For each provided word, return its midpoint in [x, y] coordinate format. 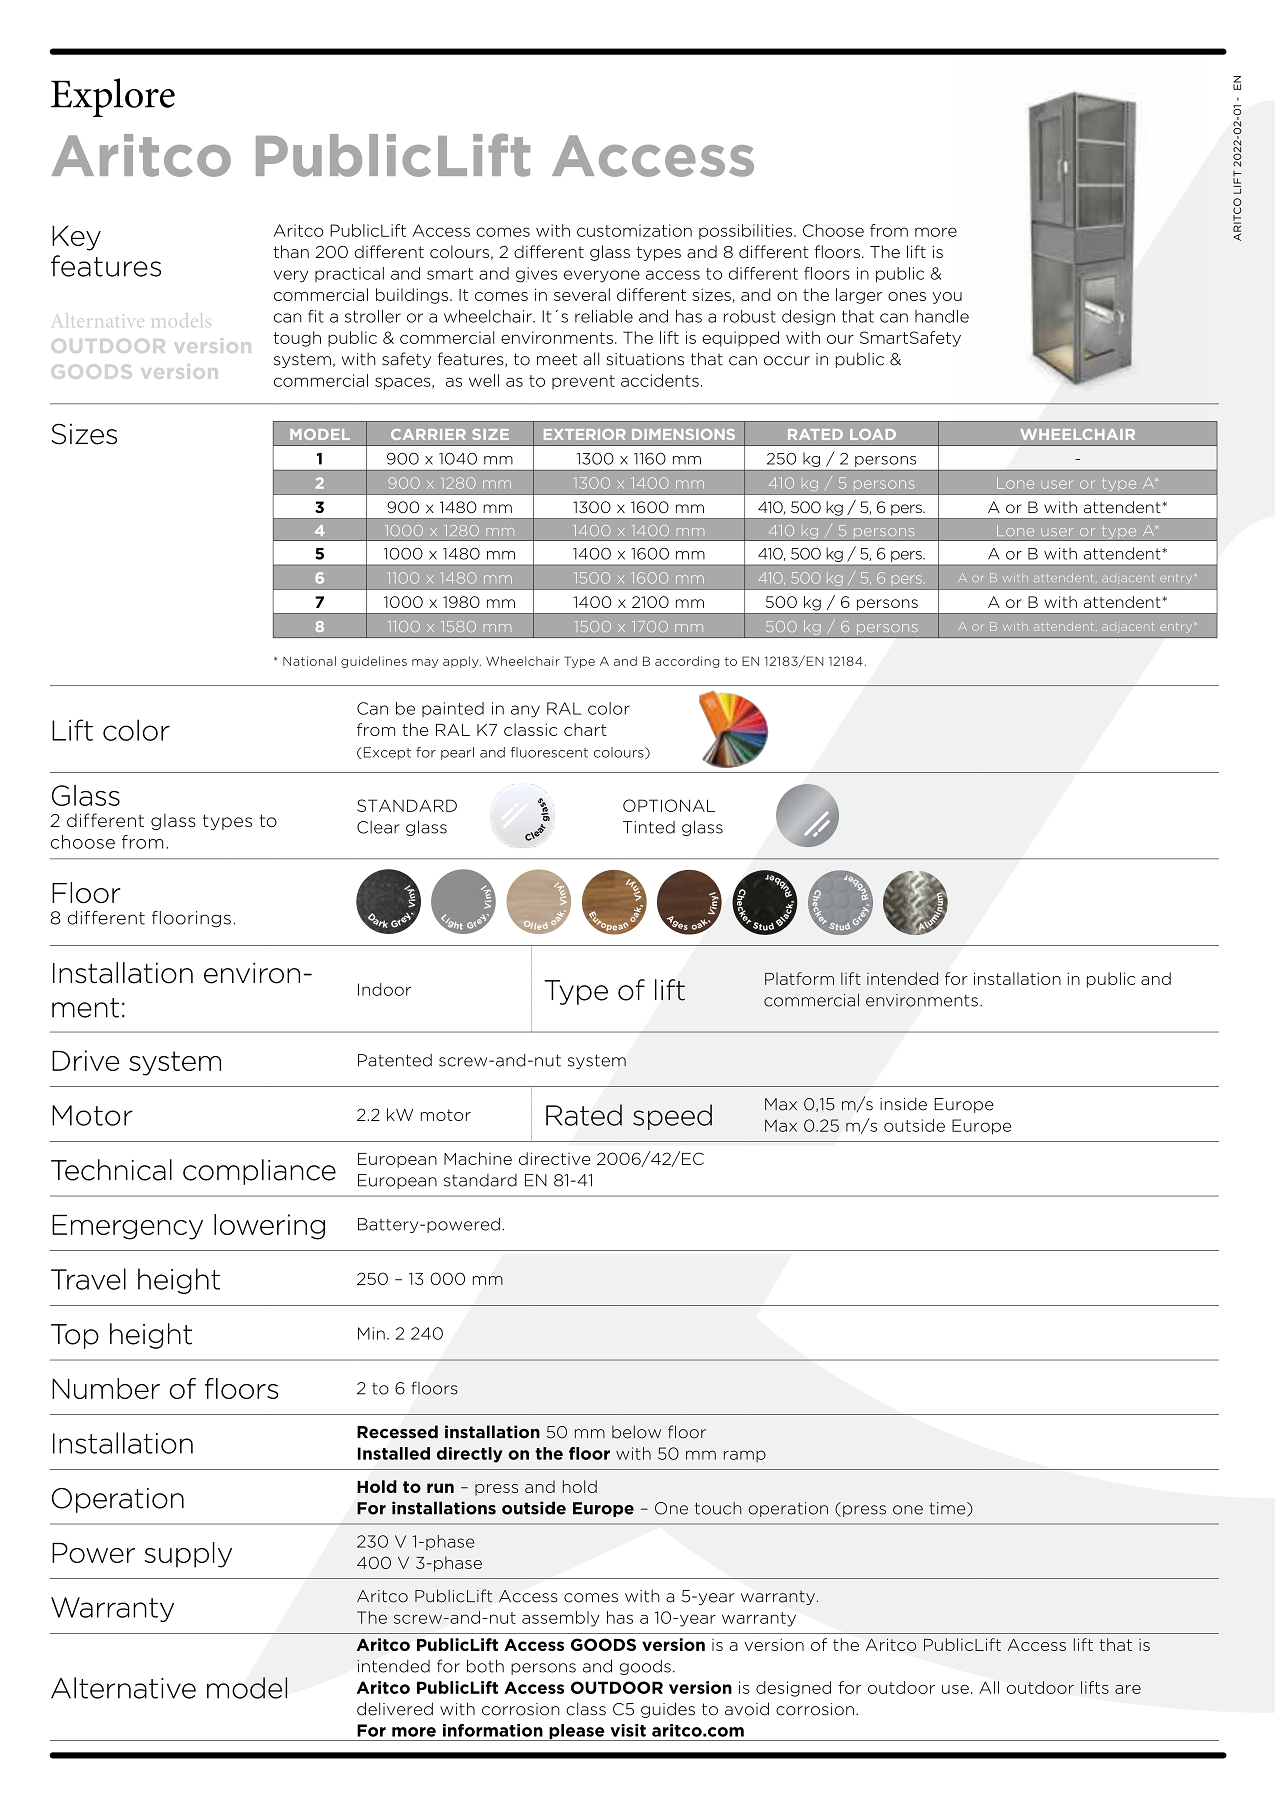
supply [188, 1555]
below [636, 1432]
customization [634, 230]
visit [628, 1730]
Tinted [649, 827]
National [309, 661]
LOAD [873, 434]
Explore [113, 97]
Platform [799, 978]
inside [903, 1104]
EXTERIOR [585, 434]
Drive [86, 1060]
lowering [269, 1227]
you [947, 298]
